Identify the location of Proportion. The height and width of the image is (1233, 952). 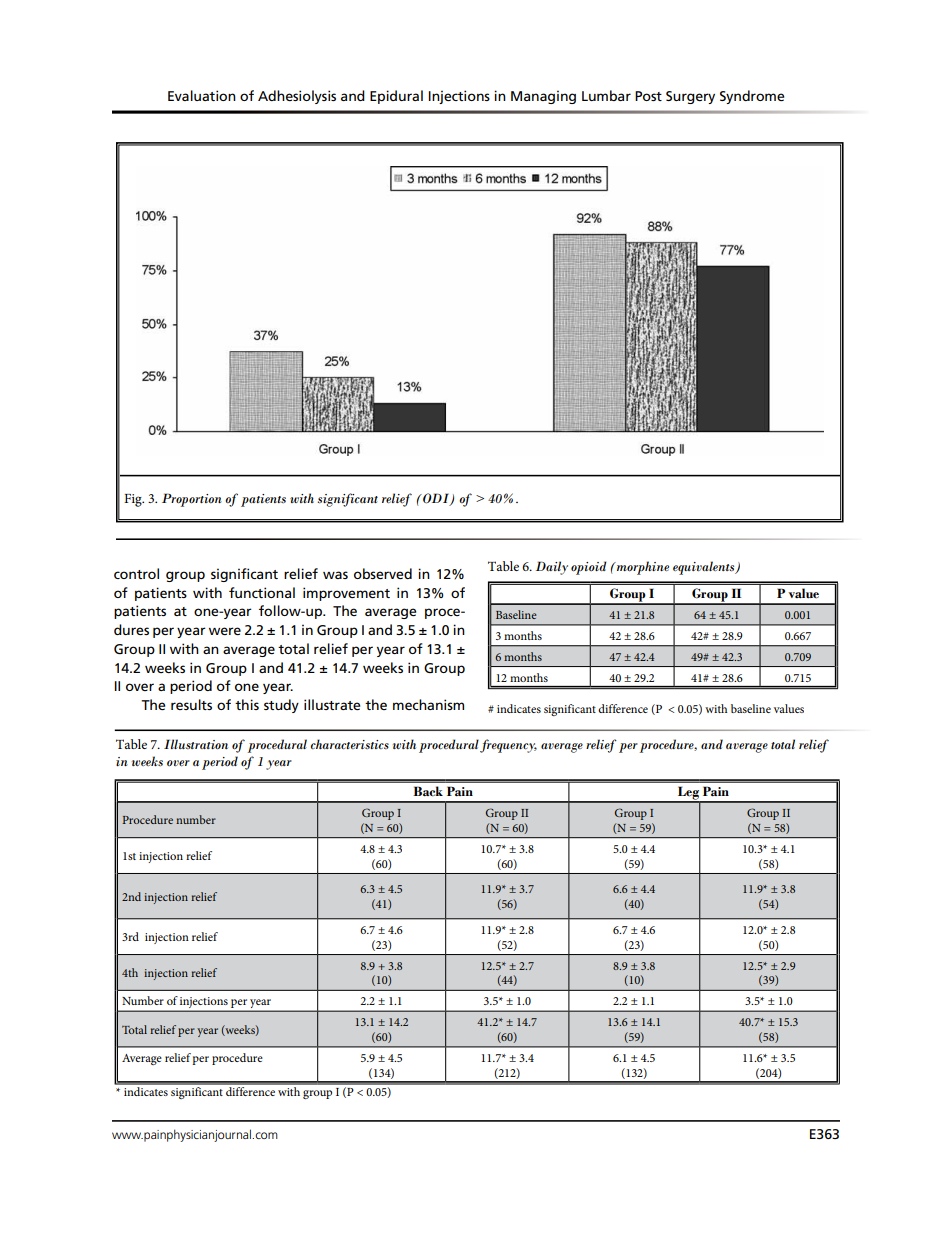
(192, 500).
